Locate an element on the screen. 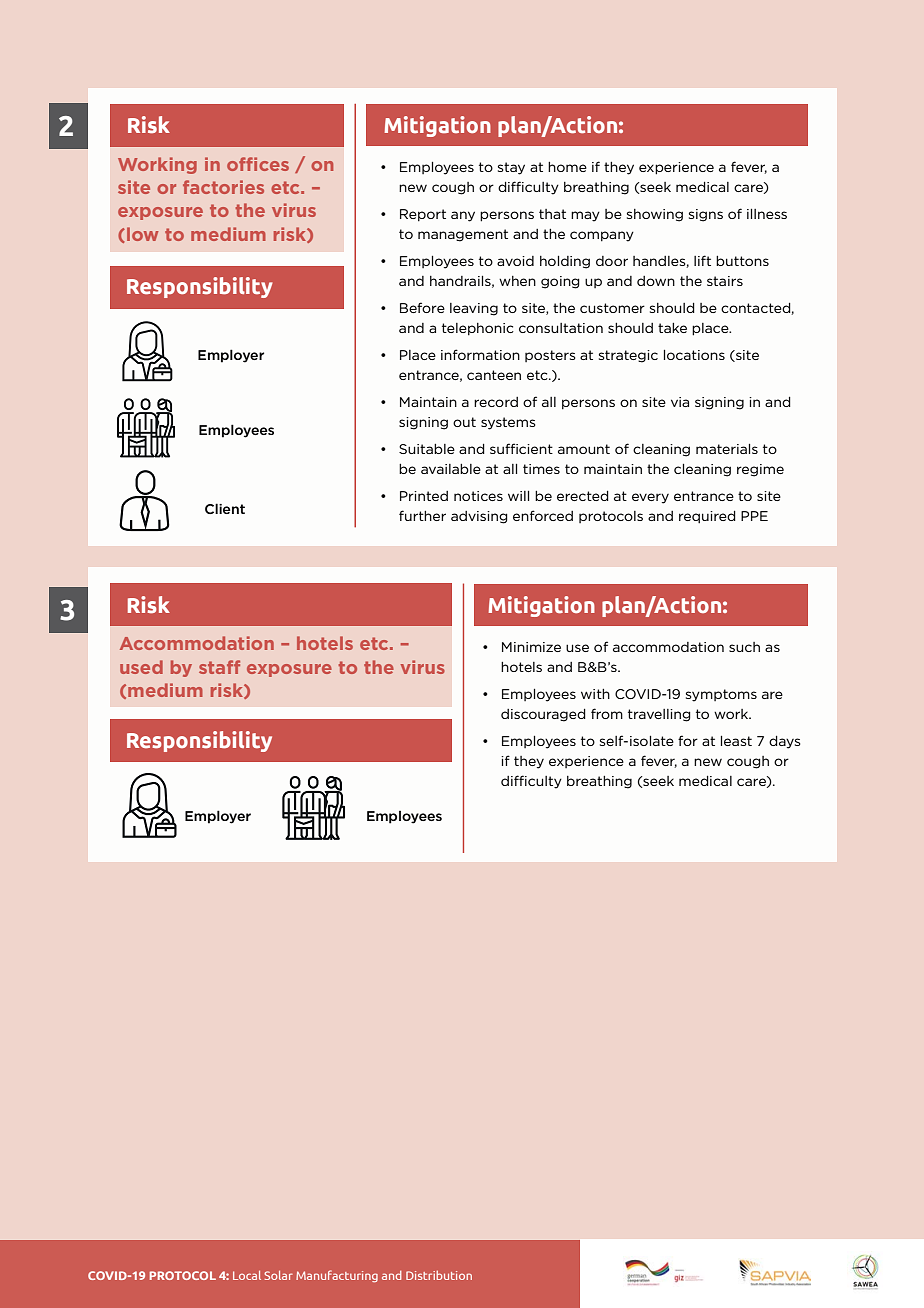  factories is located at coordinates (223, 187).
